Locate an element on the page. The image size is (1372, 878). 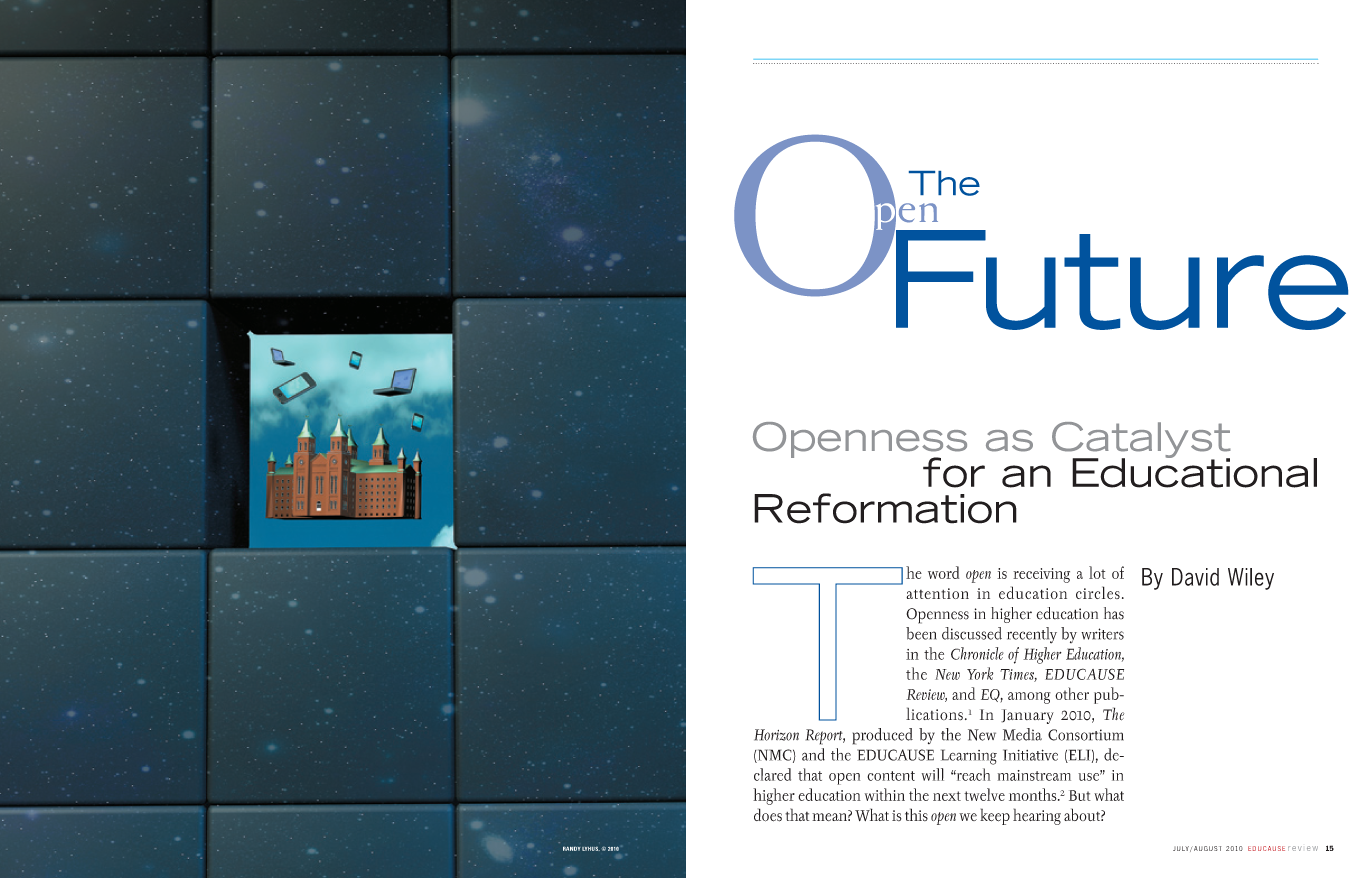
word is located at coordinates (943, 572).
